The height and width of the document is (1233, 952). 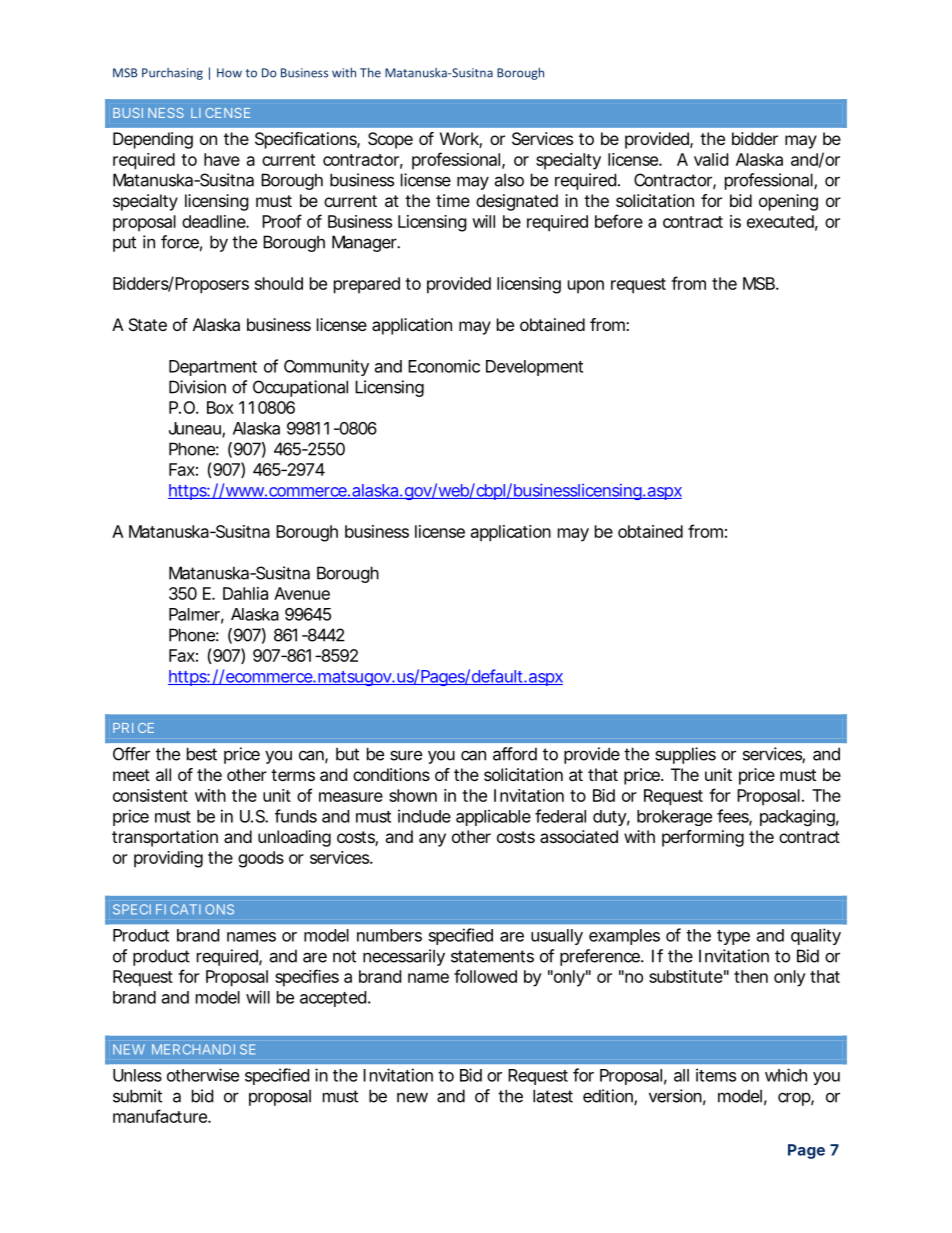 What do you see at coordinates (203, 1049) in the document?
I see `MERCHANDISE` at bounding box center [203, 1049].
